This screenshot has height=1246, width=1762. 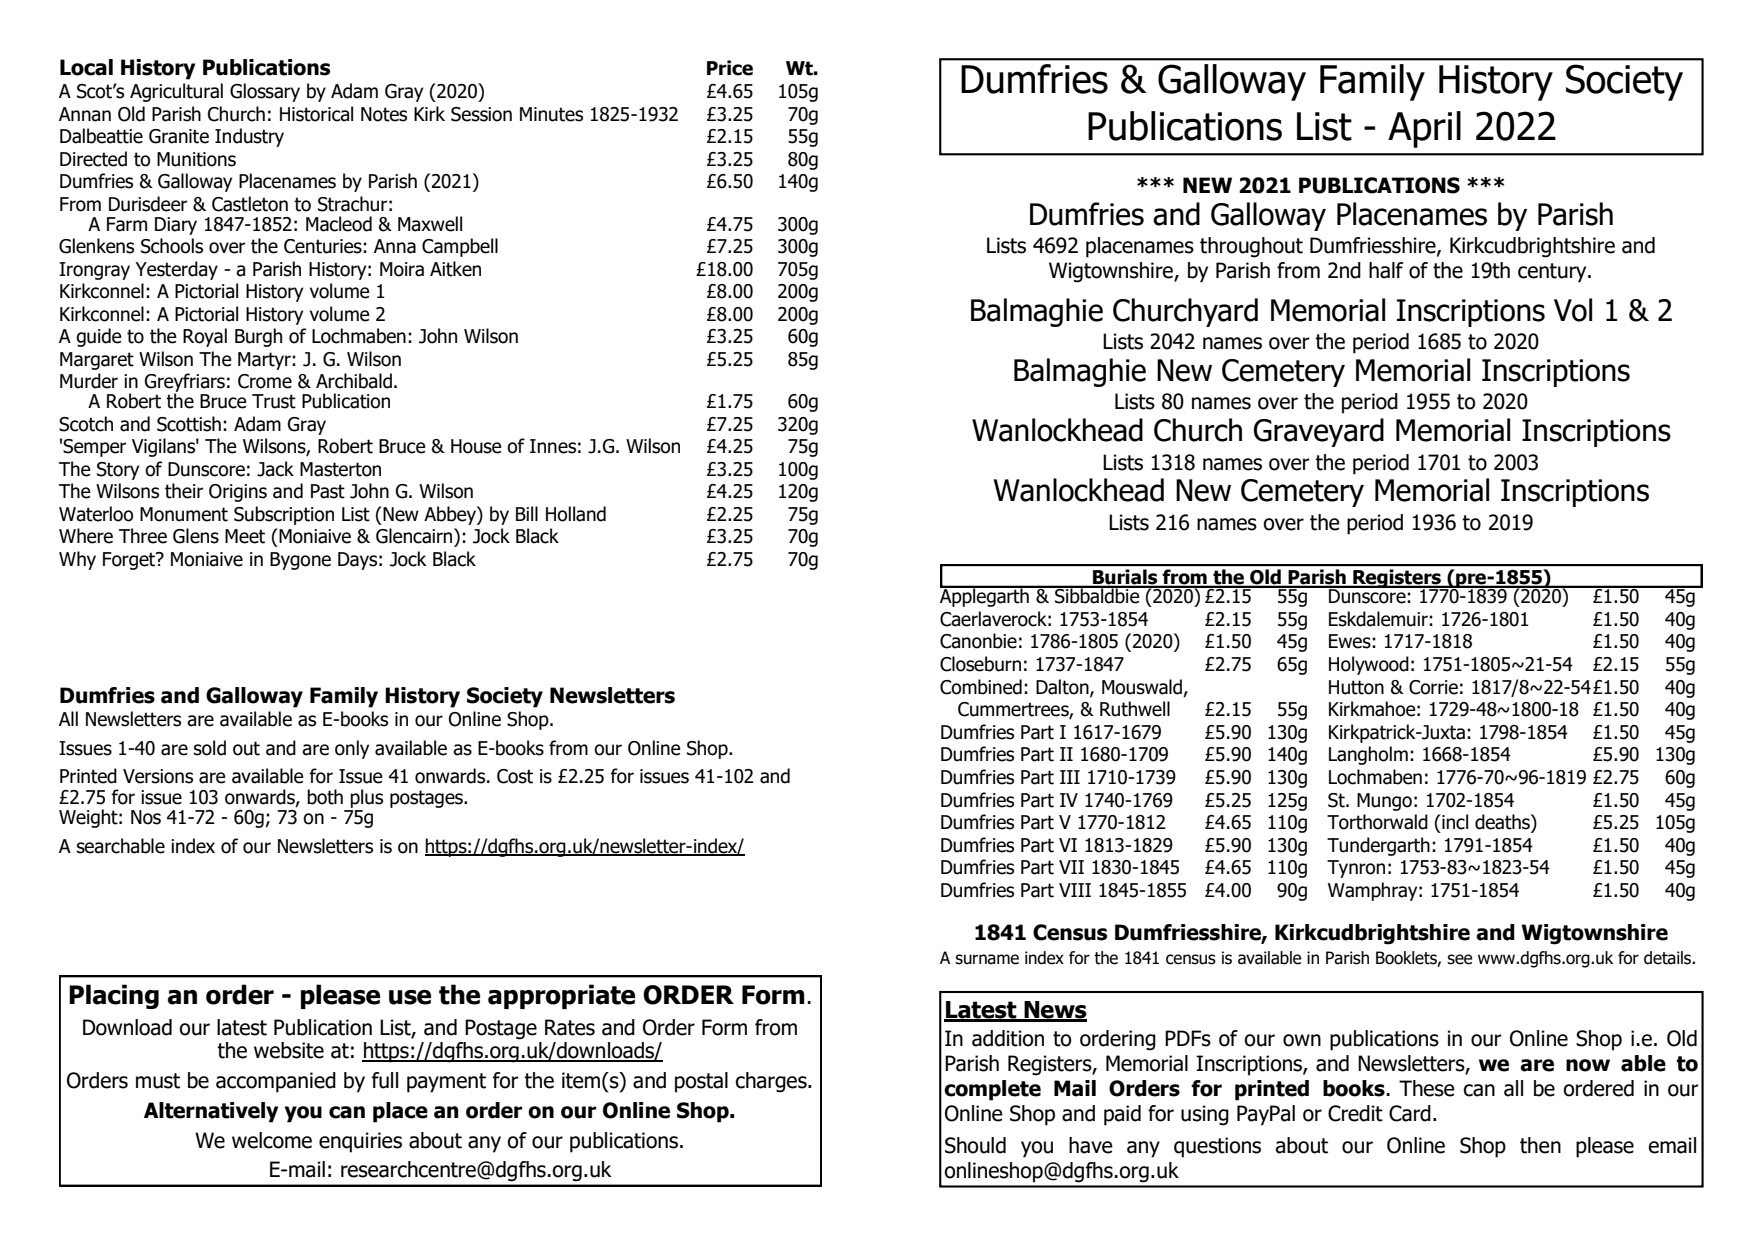 What do you see at coordinates (1075, 890) in the screenshot?
I see `VIII` at bounding box center [1075, 890].
